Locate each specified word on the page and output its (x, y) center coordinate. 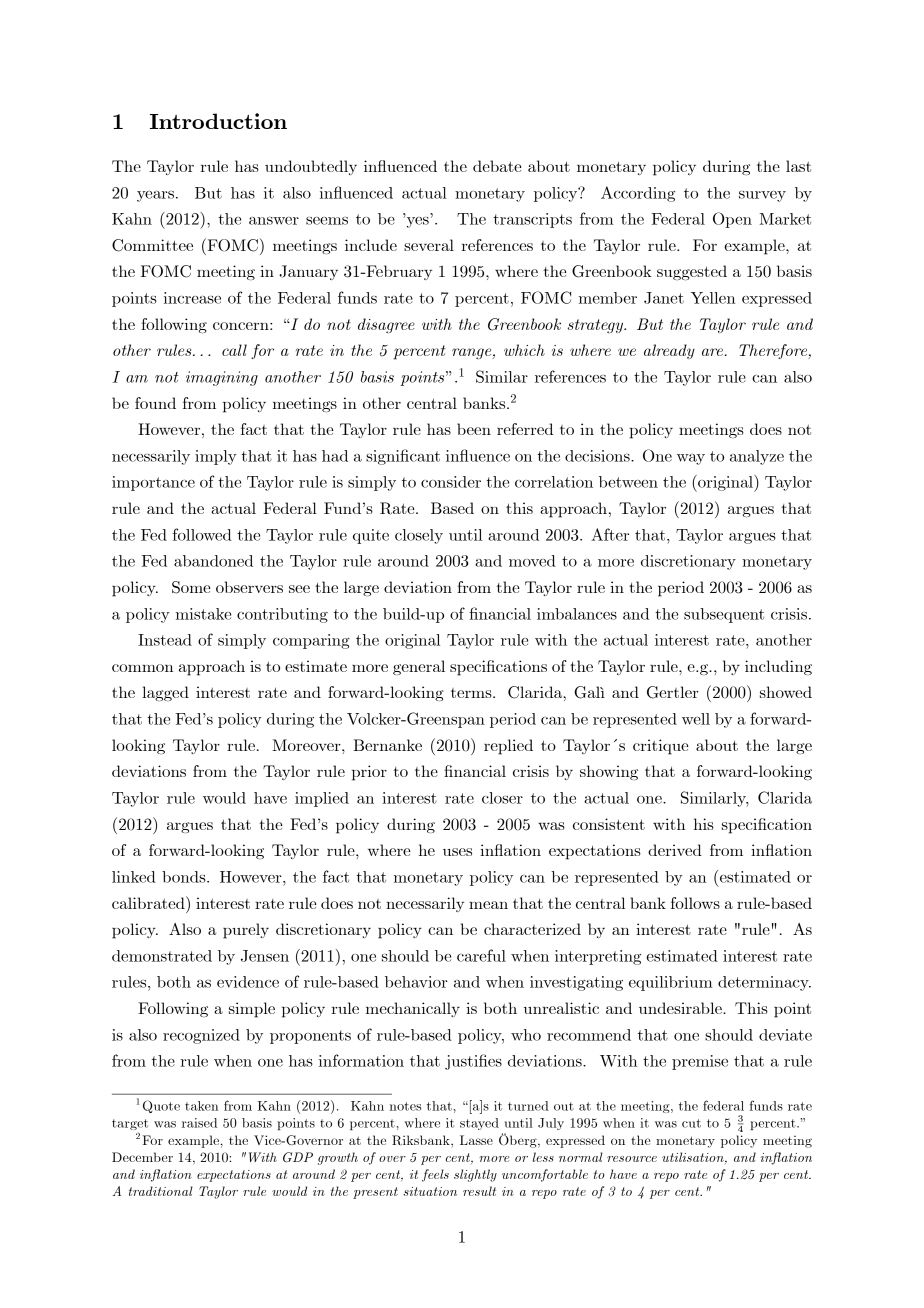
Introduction (218, 121)
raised (199, 1123)
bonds (185, 877)
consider (451, 482)
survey (762, 196)
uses (457, 852)
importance (153, 483)
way (691, 459)
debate (497, 166)
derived (675, 850)
